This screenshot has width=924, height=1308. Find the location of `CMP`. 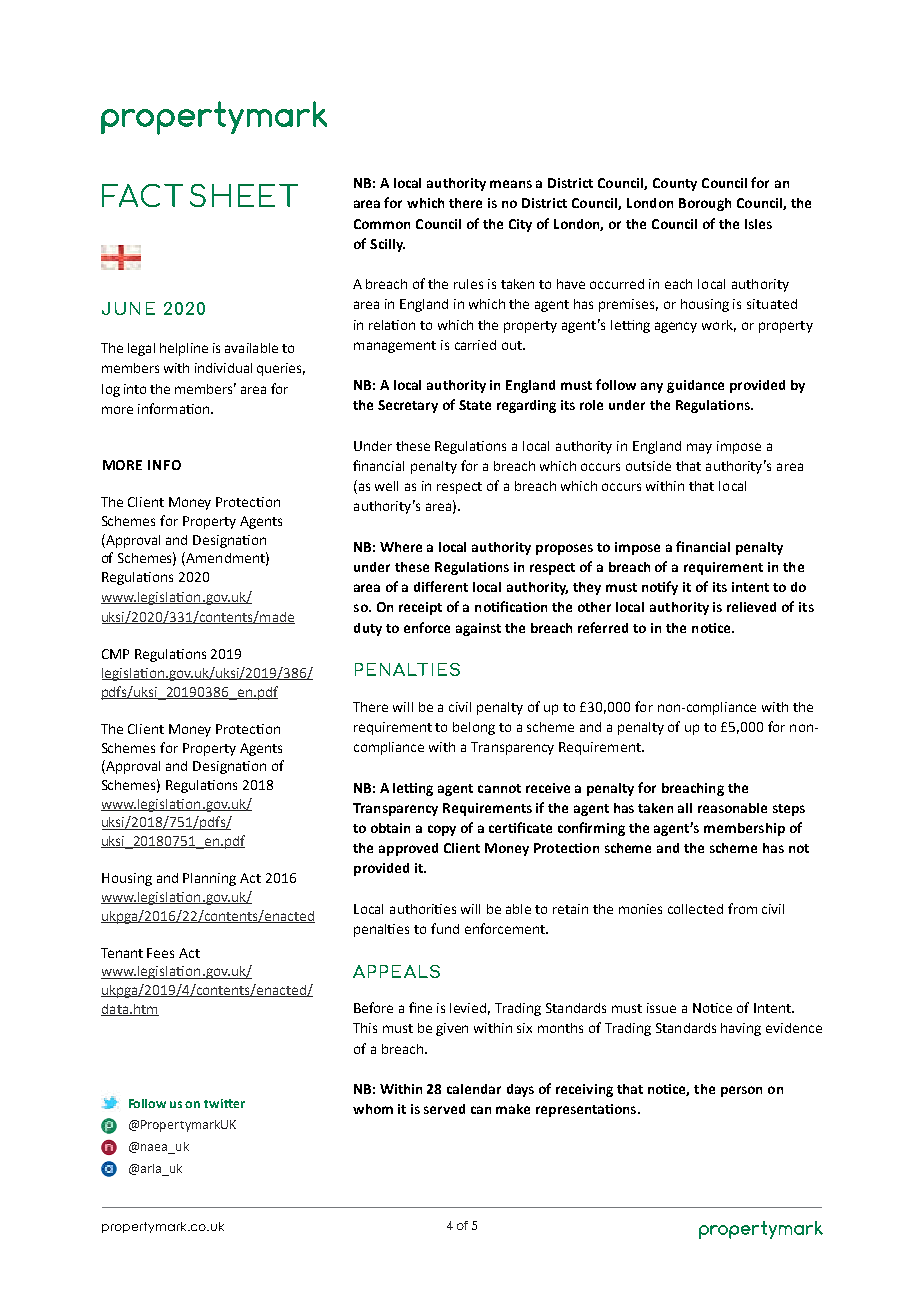

CMP is located at coordinates (115, 654).
